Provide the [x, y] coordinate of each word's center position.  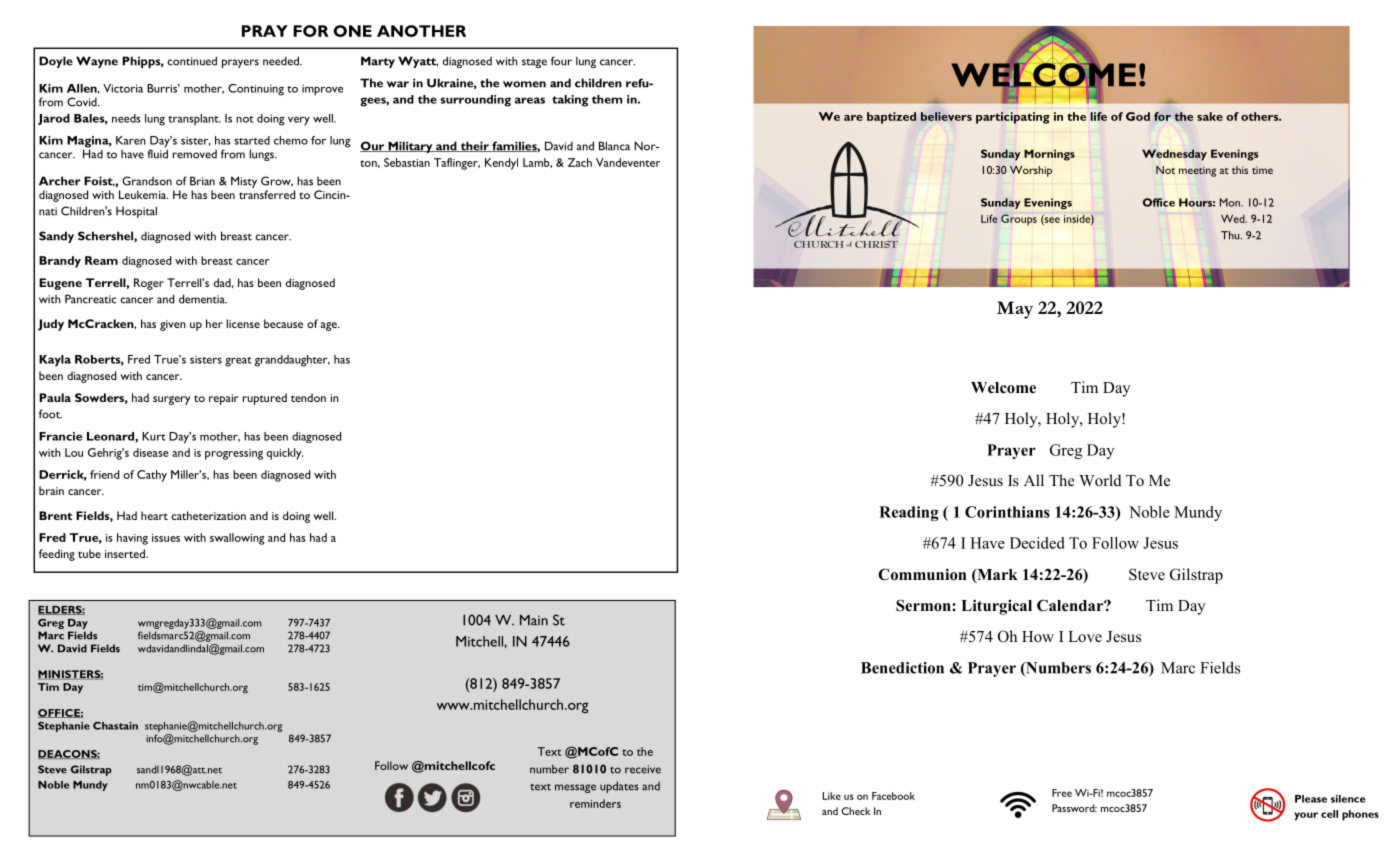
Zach [580, 162]
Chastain [115, 726]
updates [619, 787]
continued [192, 61]
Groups [1019, 220]
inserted [126, 553]
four [561, 61]
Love [1085, 637]
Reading [909, 513]
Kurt [154, 436]
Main [534, 620]
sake [1210, 116]
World [1100, 480]
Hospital [136, 212]
